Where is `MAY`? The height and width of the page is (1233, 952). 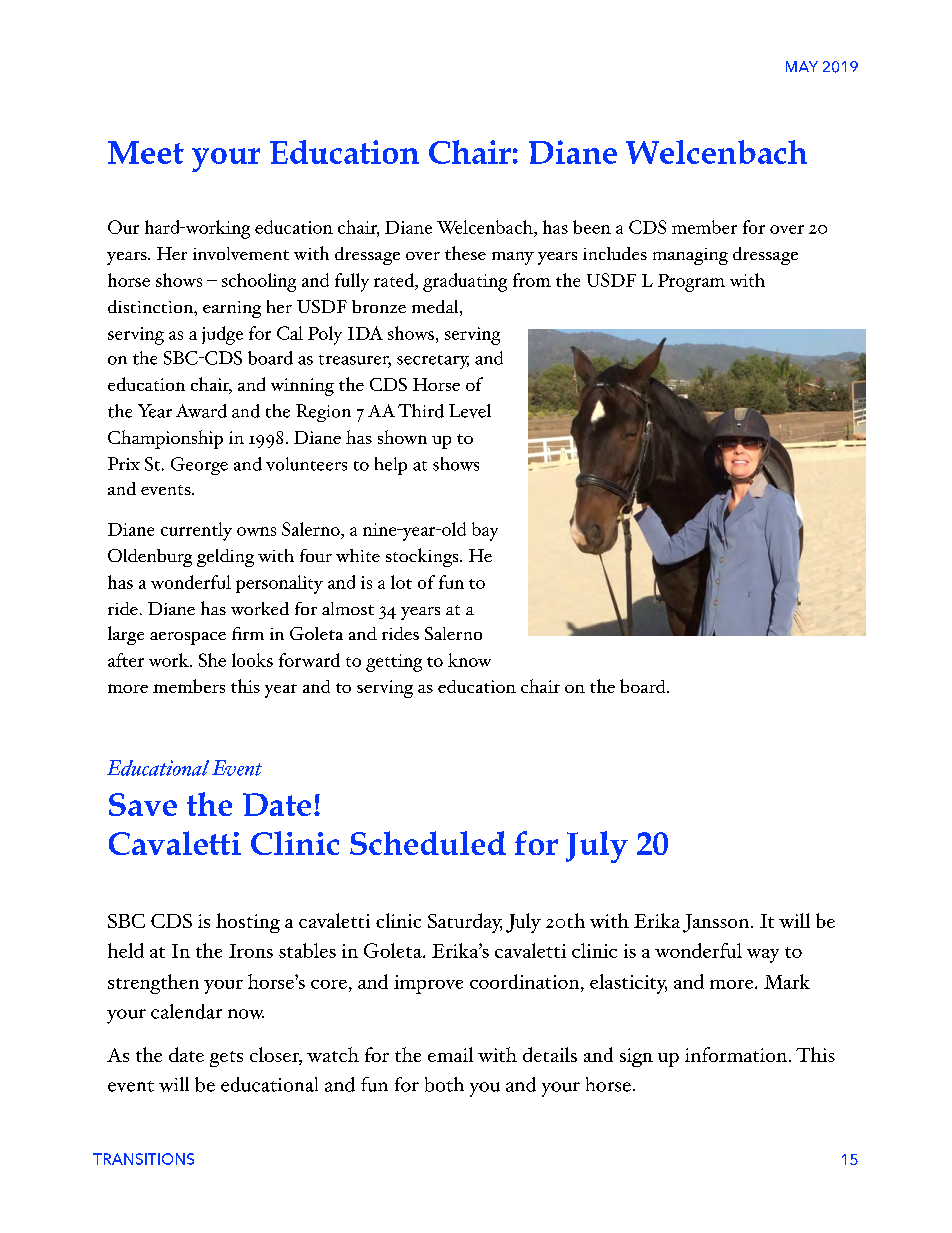
MAY is located at coordinates (802, 66).
